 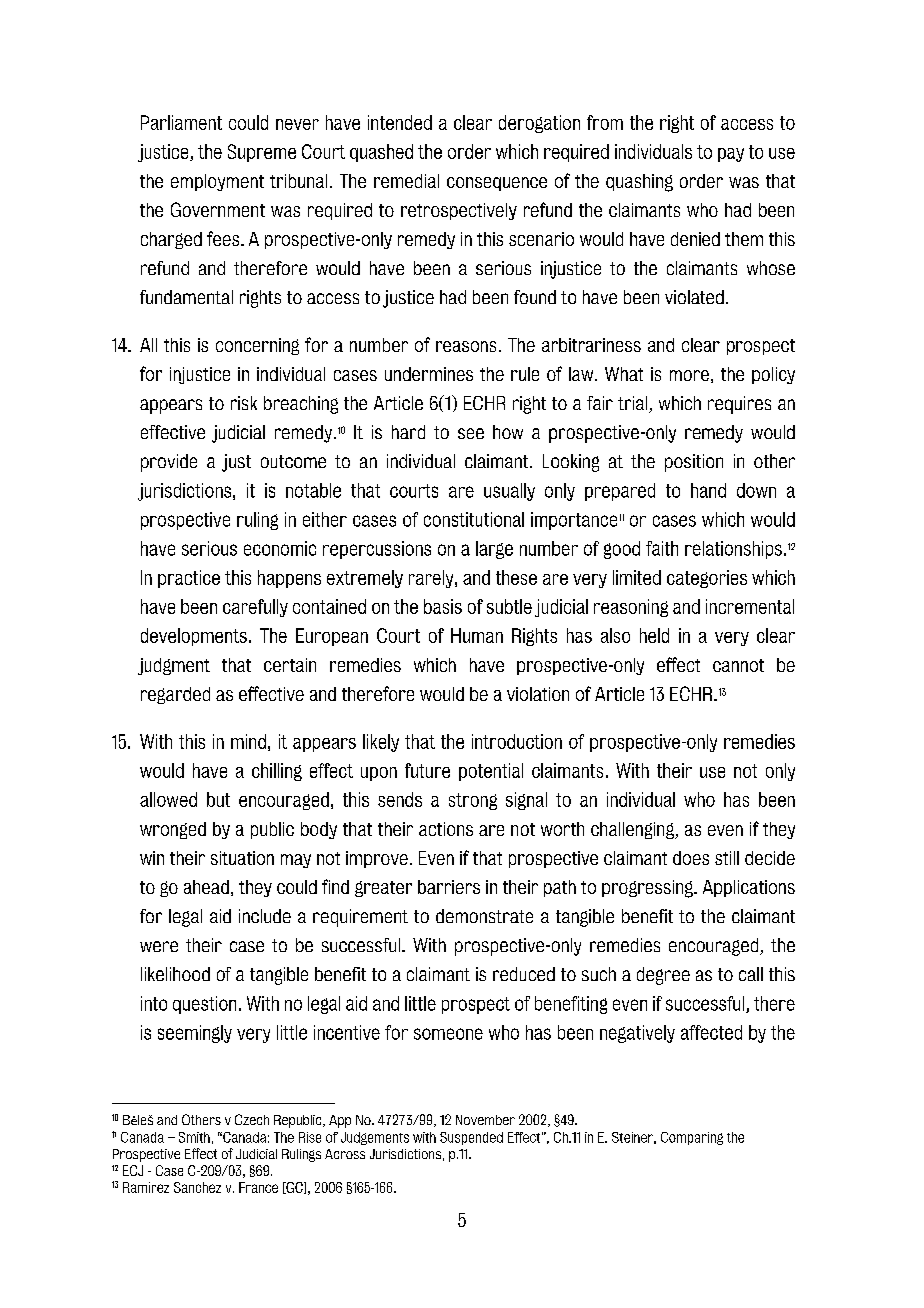 What do you see at coordinates (738, 665) in the page?
I see `cannot` at bounding box center [738, 665].
